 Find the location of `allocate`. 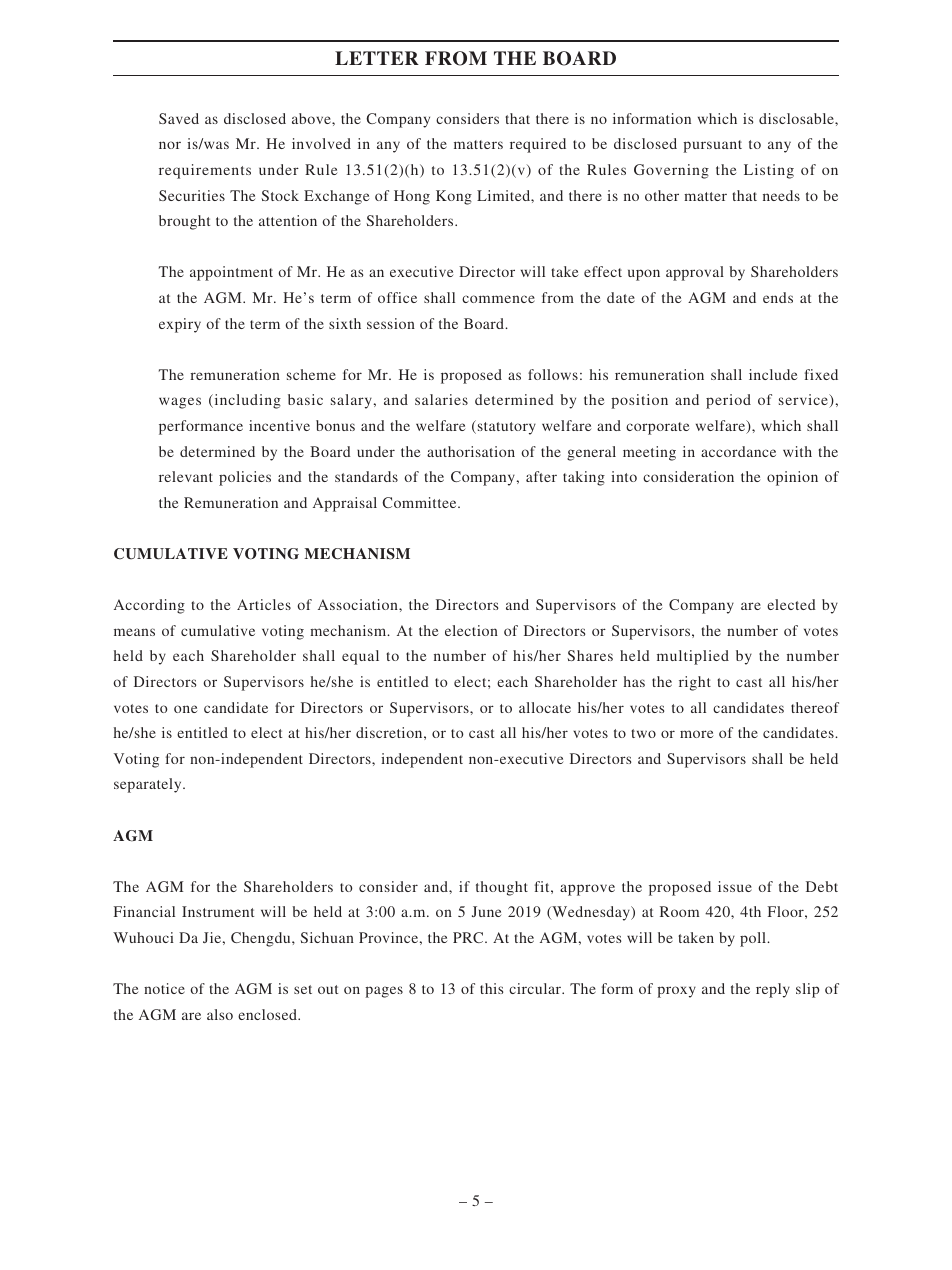

allocate is located at coordinates (545, 707).
